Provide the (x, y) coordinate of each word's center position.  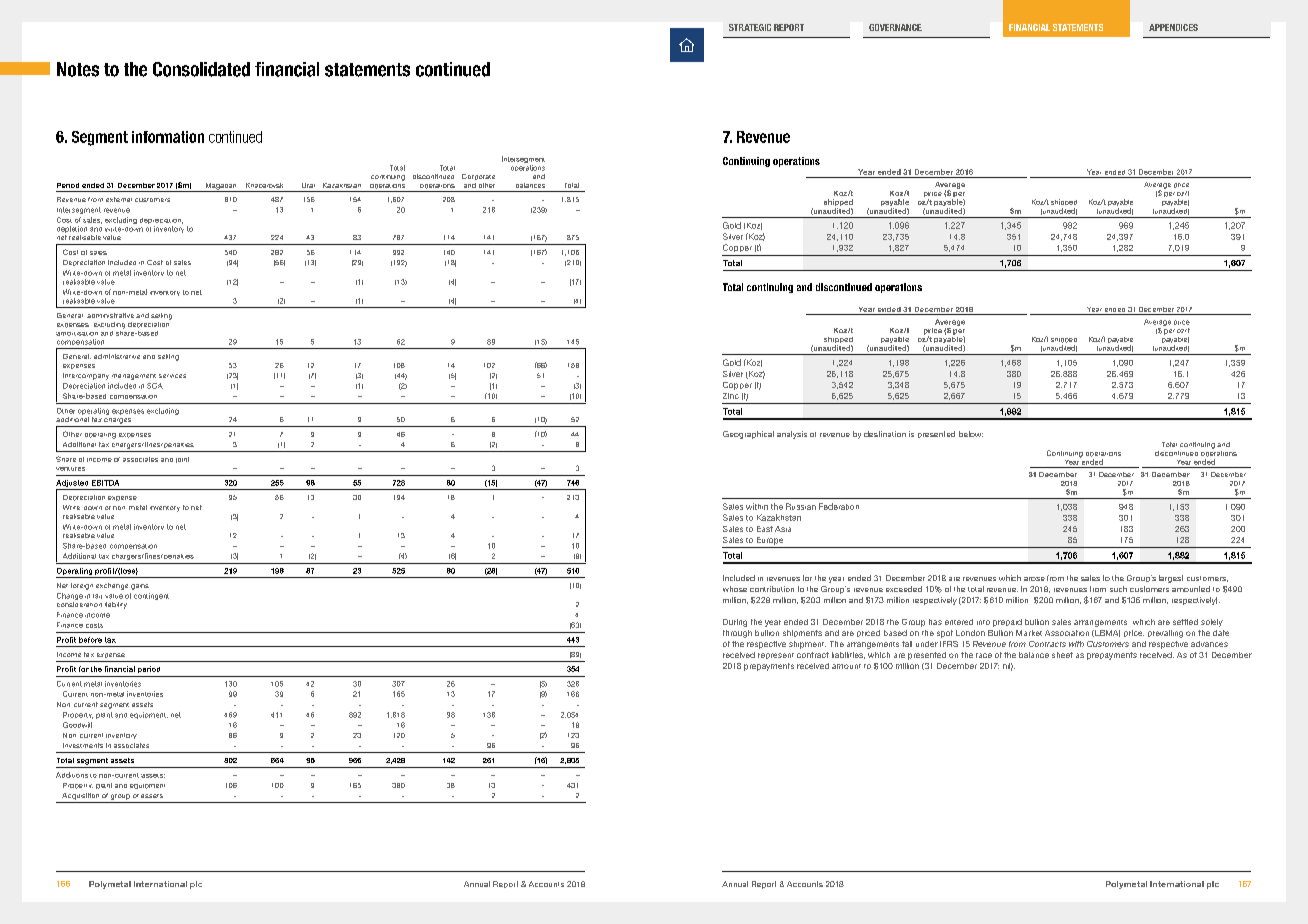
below (971, 434)
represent (776, 656)
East (765, 529)
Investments (83, 745)
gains (140, 587)
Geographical (748, 435)
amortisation (77, 334)
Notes (78, 69)
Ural (308, 185)
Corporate (478, 177)
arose (1034, 579)
